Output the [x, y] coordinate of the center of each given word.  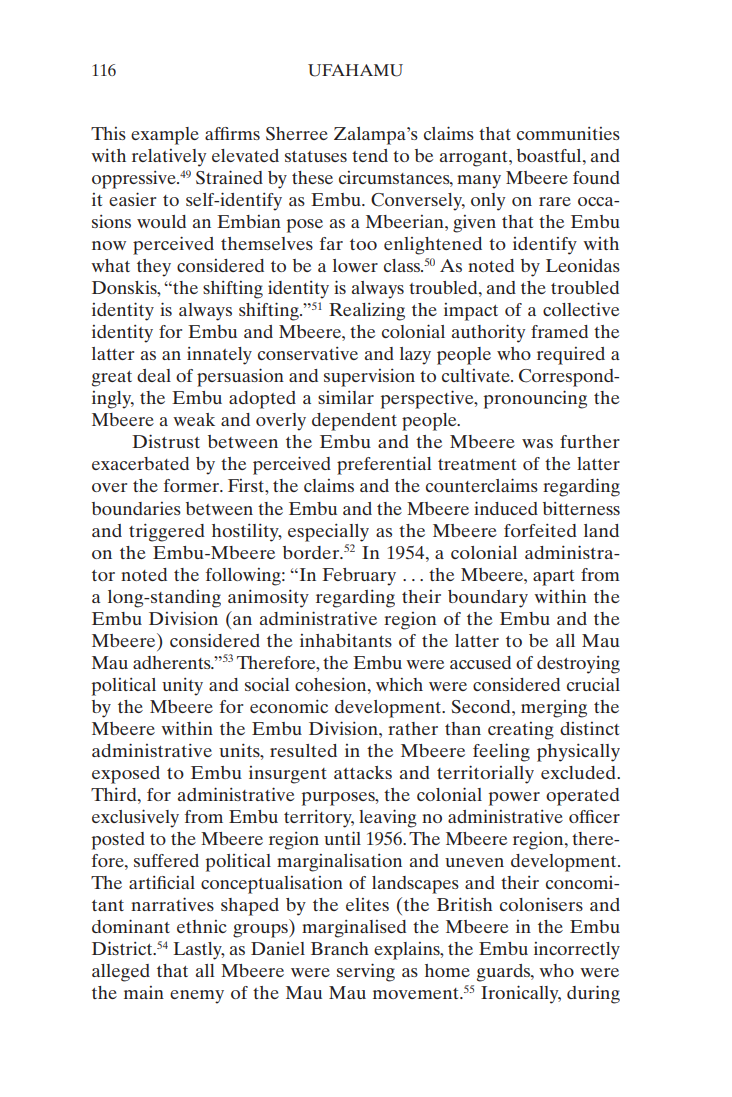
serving [366, 972]
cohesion [332, 684]
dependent [354, 422]
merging [554, 709]
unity [182, 687]
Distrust [166, 441]
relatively [169, 158]
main [144, 992]
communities [568, 133]
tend [370, 155]
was [537, 443]
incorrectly [577, 951]
